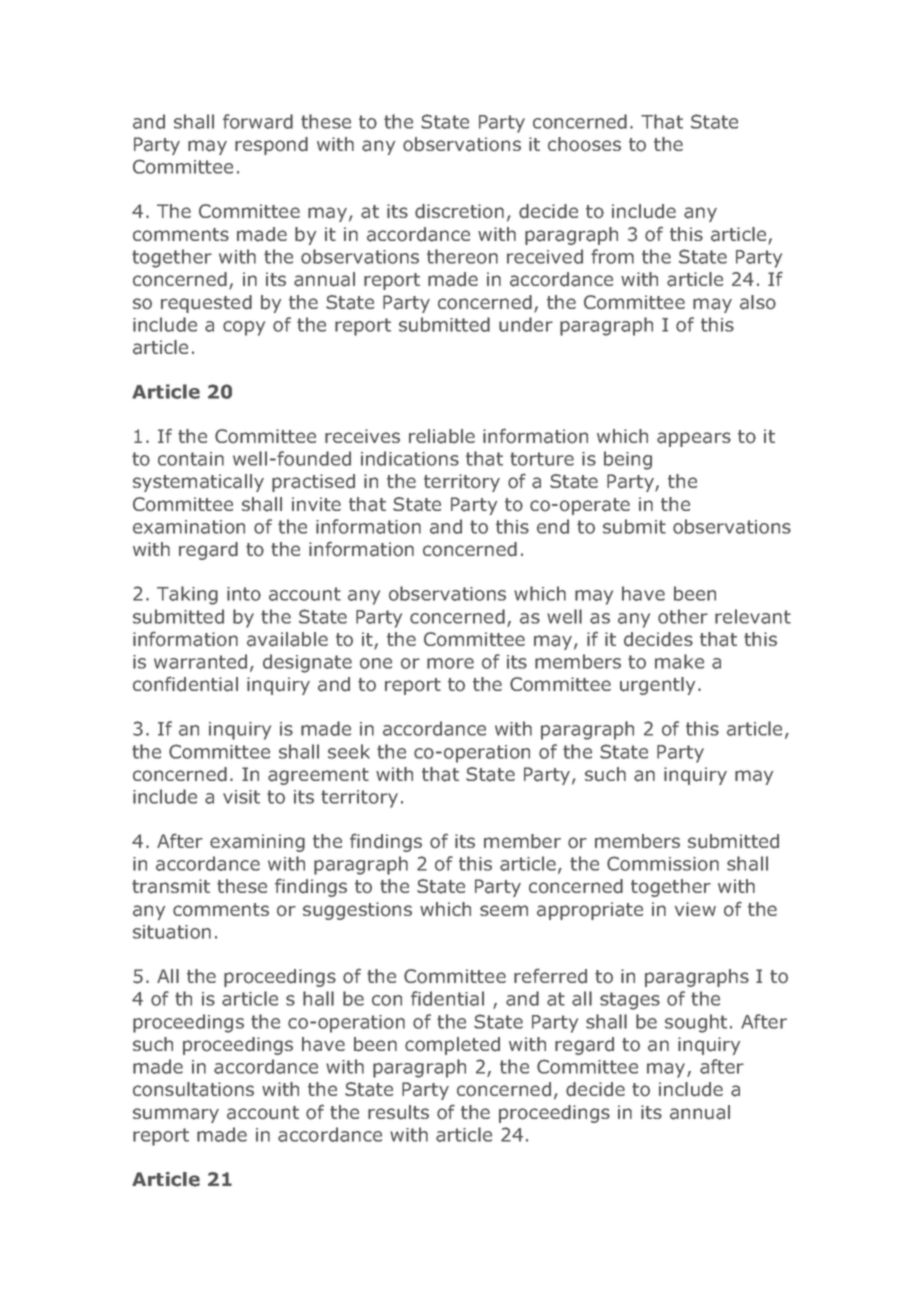  What do you see at coordinates (584, 144) in the image?
I see `chooses` at bounding box center [584, 144].
